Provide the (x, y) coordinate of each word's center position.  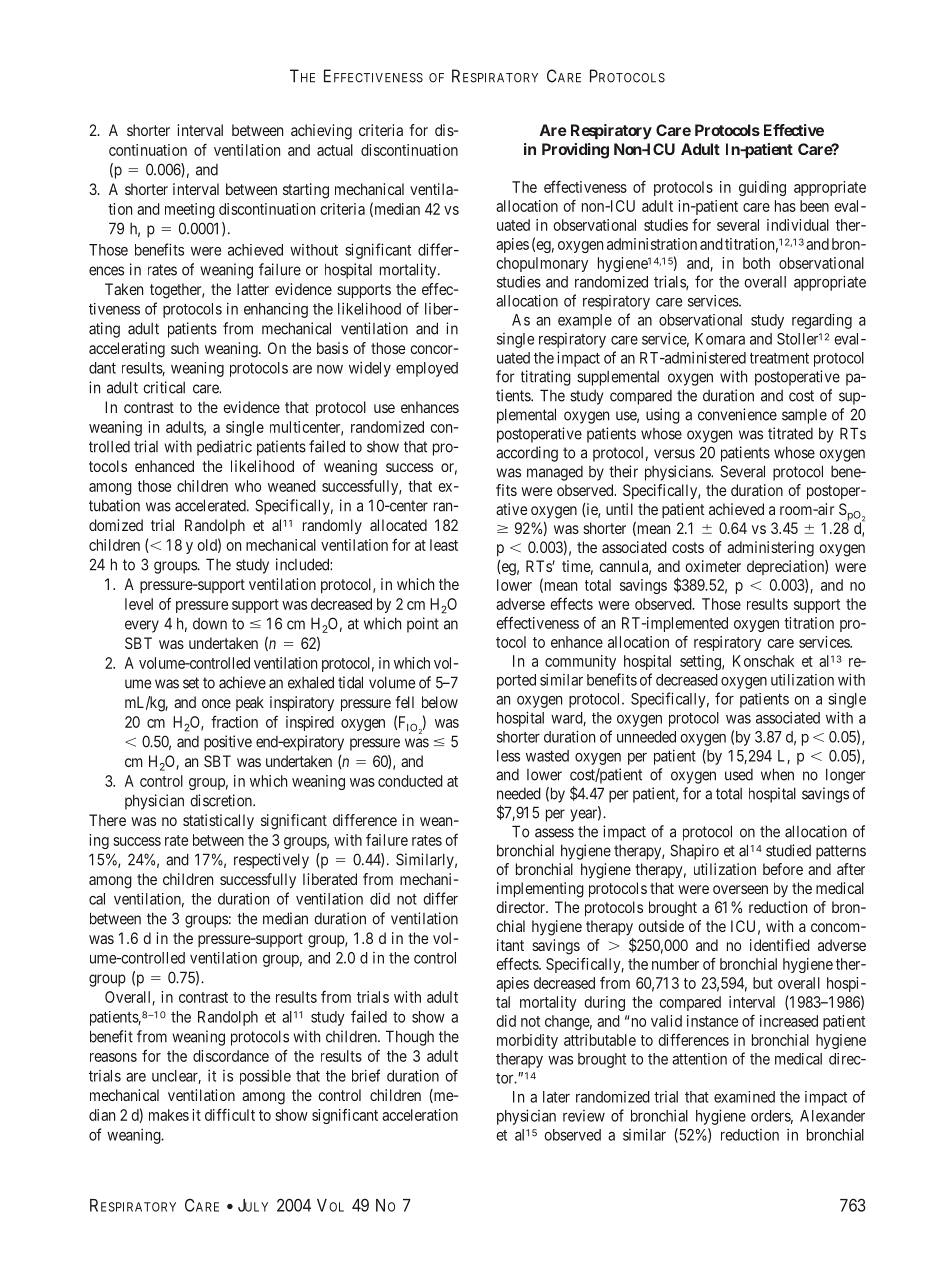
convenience (737, 414)
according (527, 454)
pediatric (224, 448)
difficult (230, 1114)
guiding (762, 188)
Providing (575, 151)
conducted (410, 781)
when (777, 774)
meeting (190, 210)
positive (228, 743)
